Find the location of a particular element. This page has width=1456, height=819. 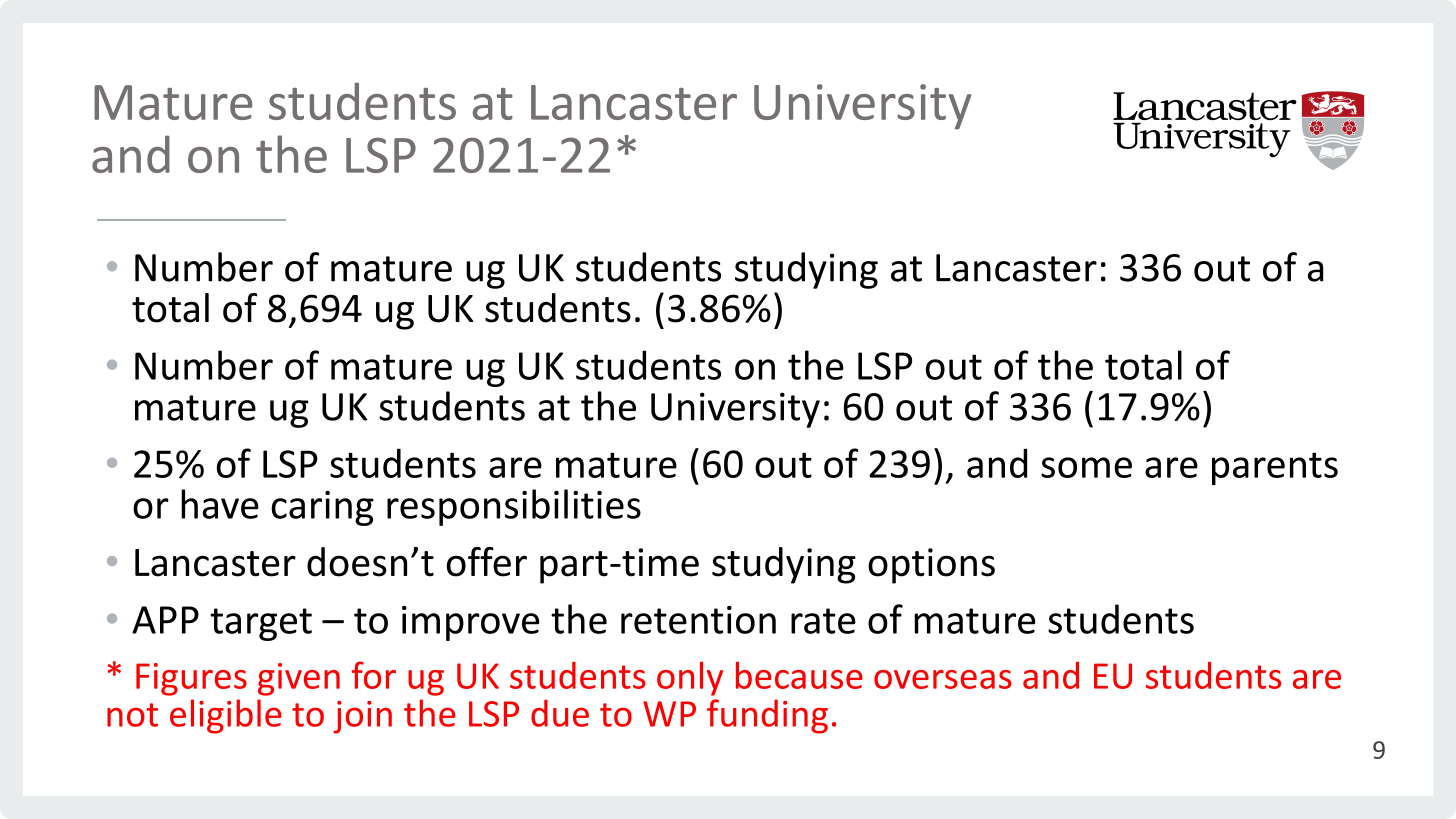

overseas is located at coordinates (943, 679).
